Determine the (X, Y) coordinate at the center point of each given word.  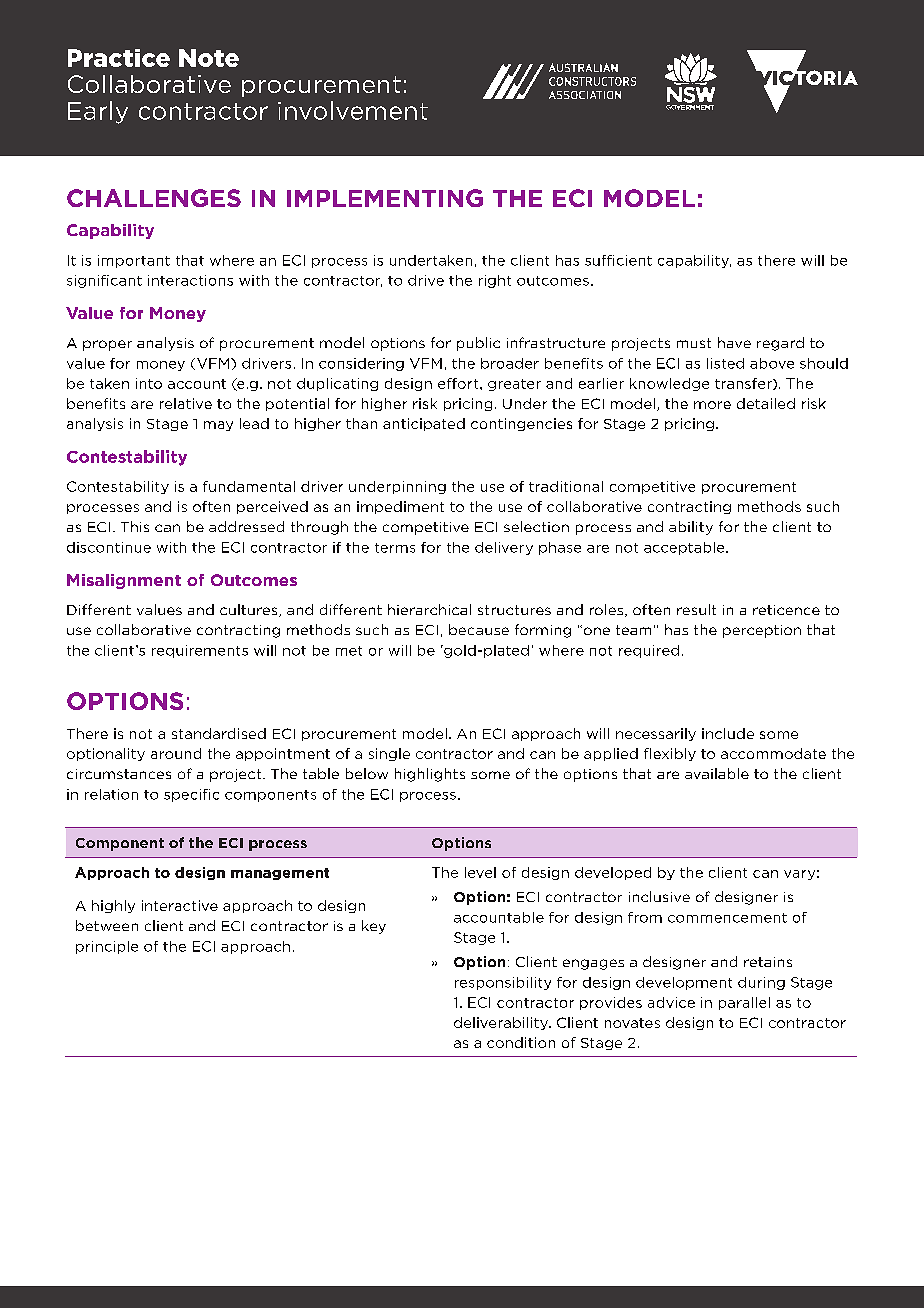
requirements (200, 651)
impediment (400, 507)
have (734, 342)
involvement (353, 110)
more (712, 405)
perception (762, 631)
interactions (190, 280)
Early (98, 112)
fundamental (249, 486)
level (480, 872)
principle (107, 947)
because (479, 629)
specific (191, 795)
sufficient (618, 260)
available (717, 773)
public (478, 344)
